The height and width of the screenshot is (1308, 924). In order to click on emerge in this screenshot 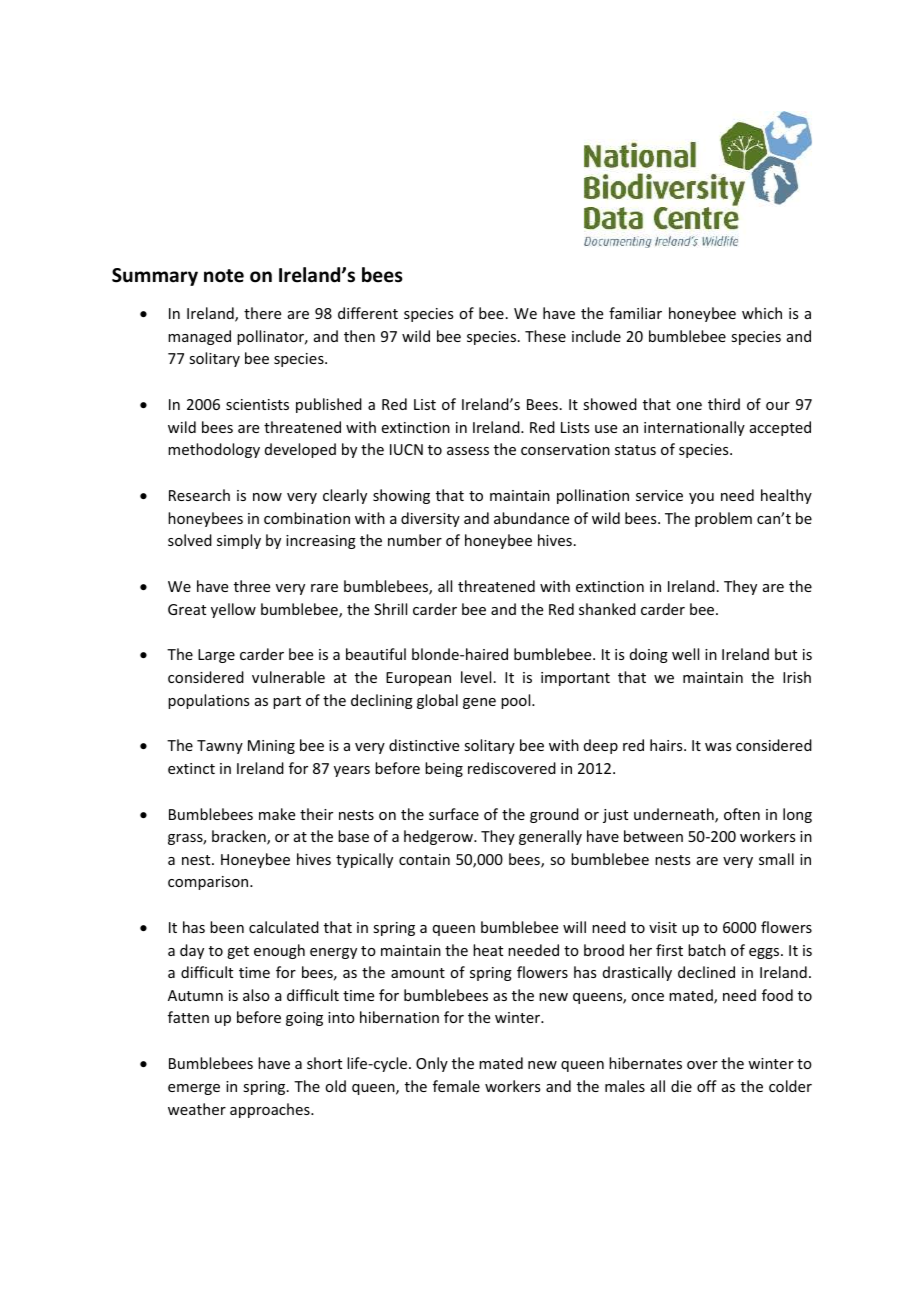, I will do `click(194, 1089)`.
